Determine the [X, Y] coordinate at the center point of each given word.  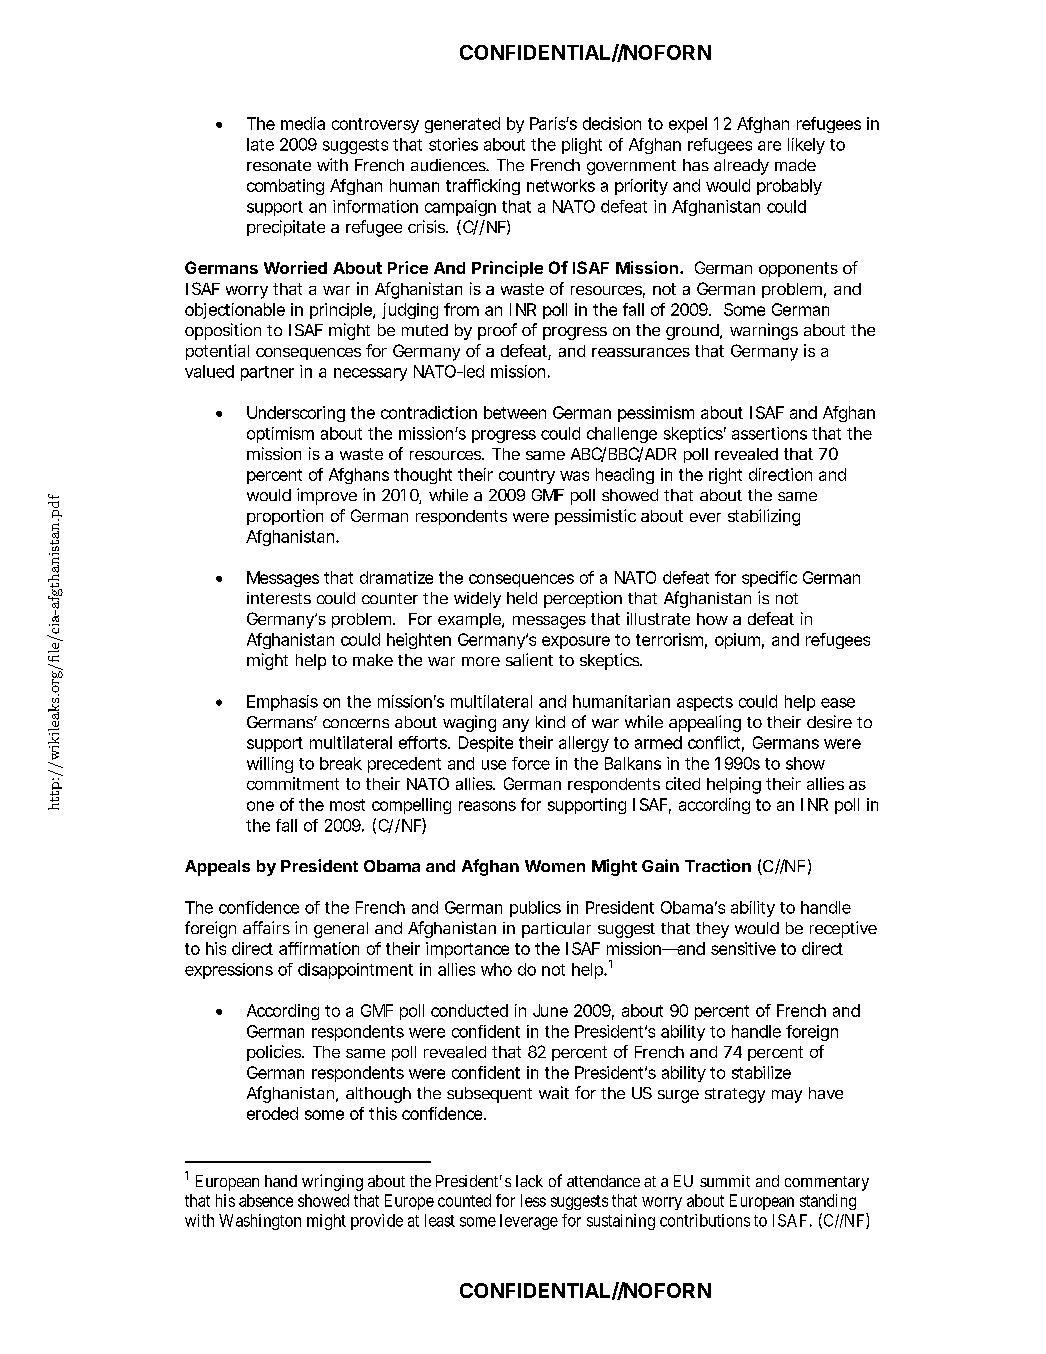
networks [561, 185]
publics [535, 909]
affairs [266, 927]
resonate [279, 165]
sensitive [743, 948]
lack [529, 1181]
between [515, 412]
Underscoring [296, 414]
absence [266, 1200]
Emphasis [282, 703]
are [769, 146]
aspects [705, 703]
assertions [769, 433]
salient [529, 659]
